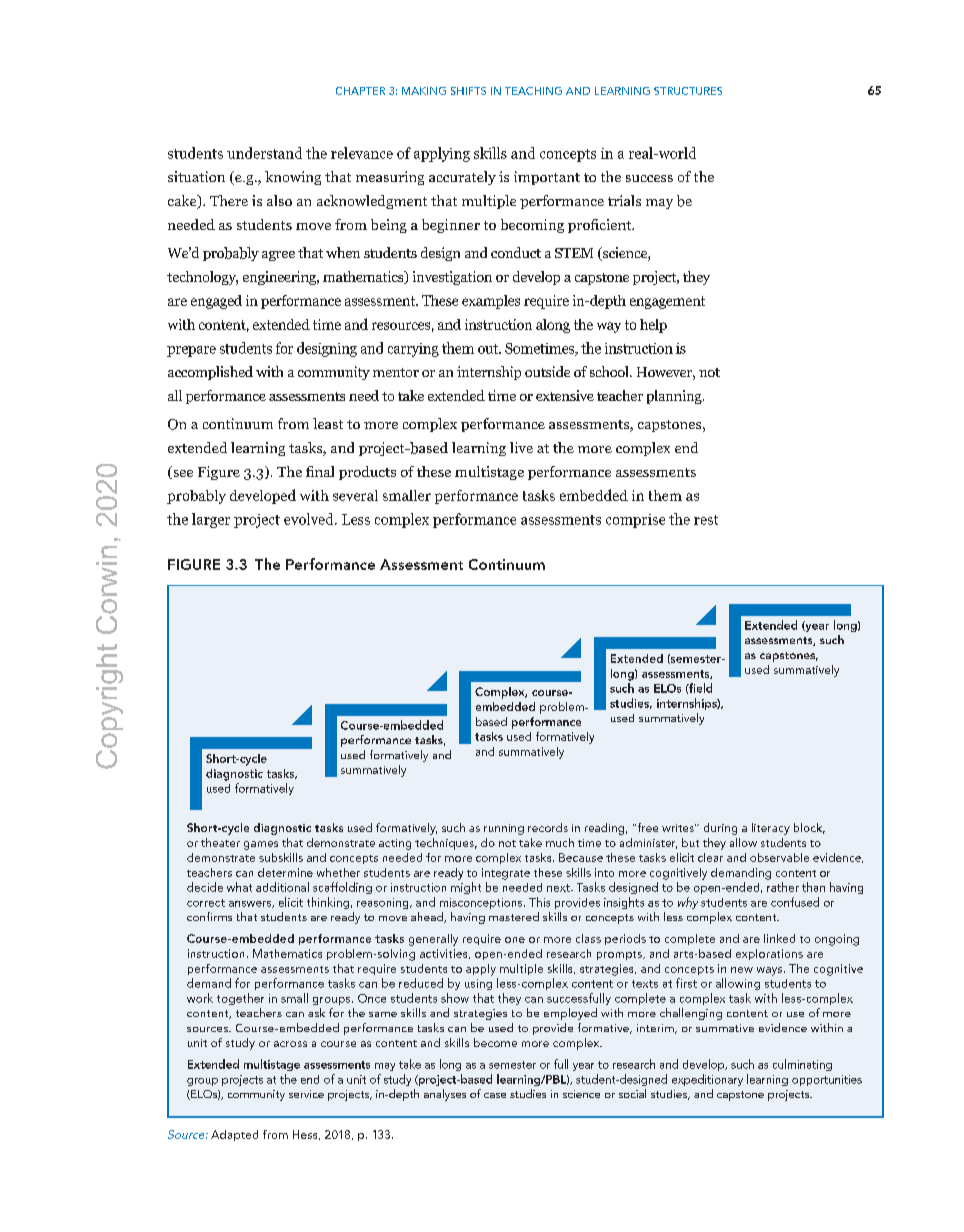 The width and height of the image is (964, 1232). I want to click on Adapted, so click(234, 1135).
